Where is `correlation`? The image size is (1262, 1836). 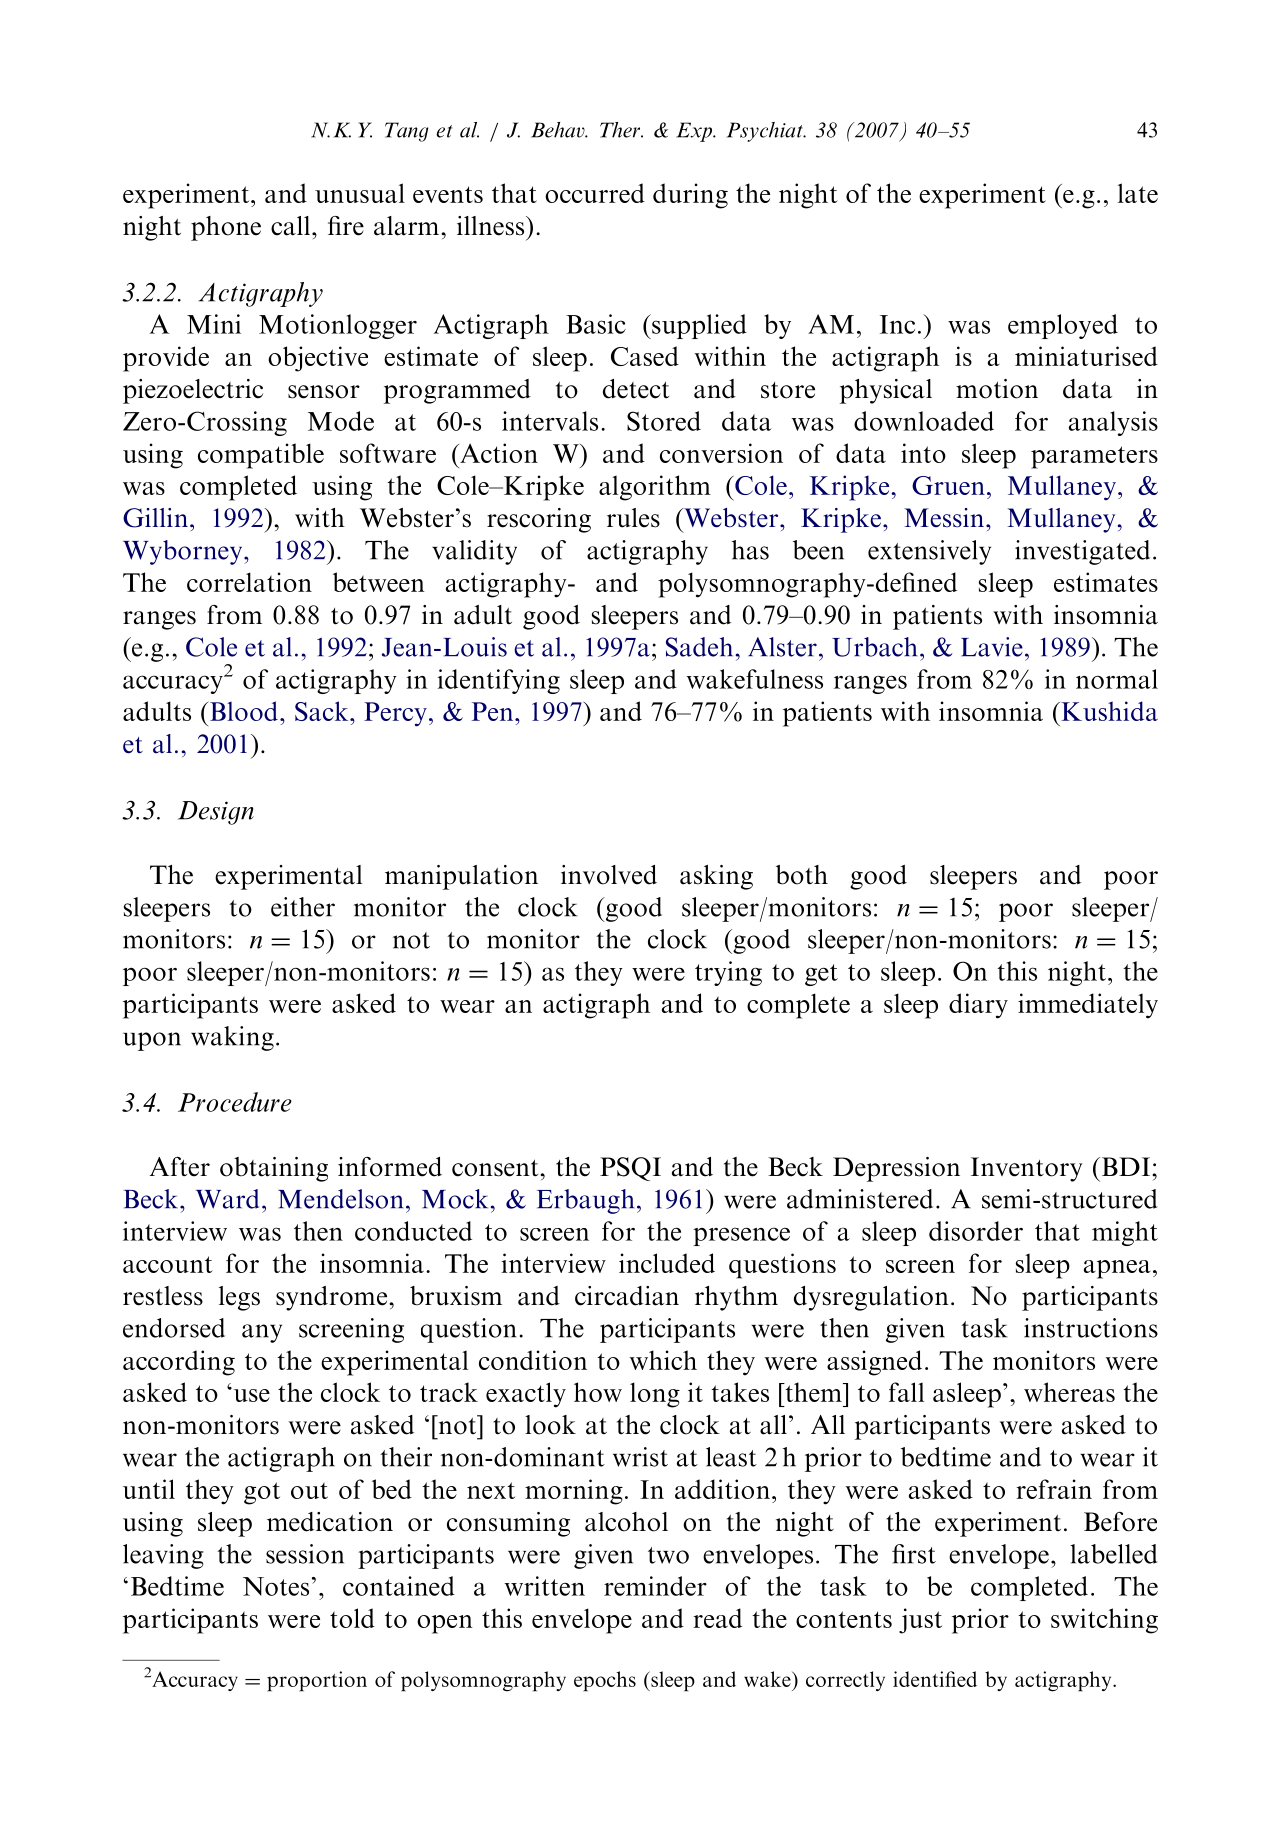 correlation is located at coordinates (249, 582).
